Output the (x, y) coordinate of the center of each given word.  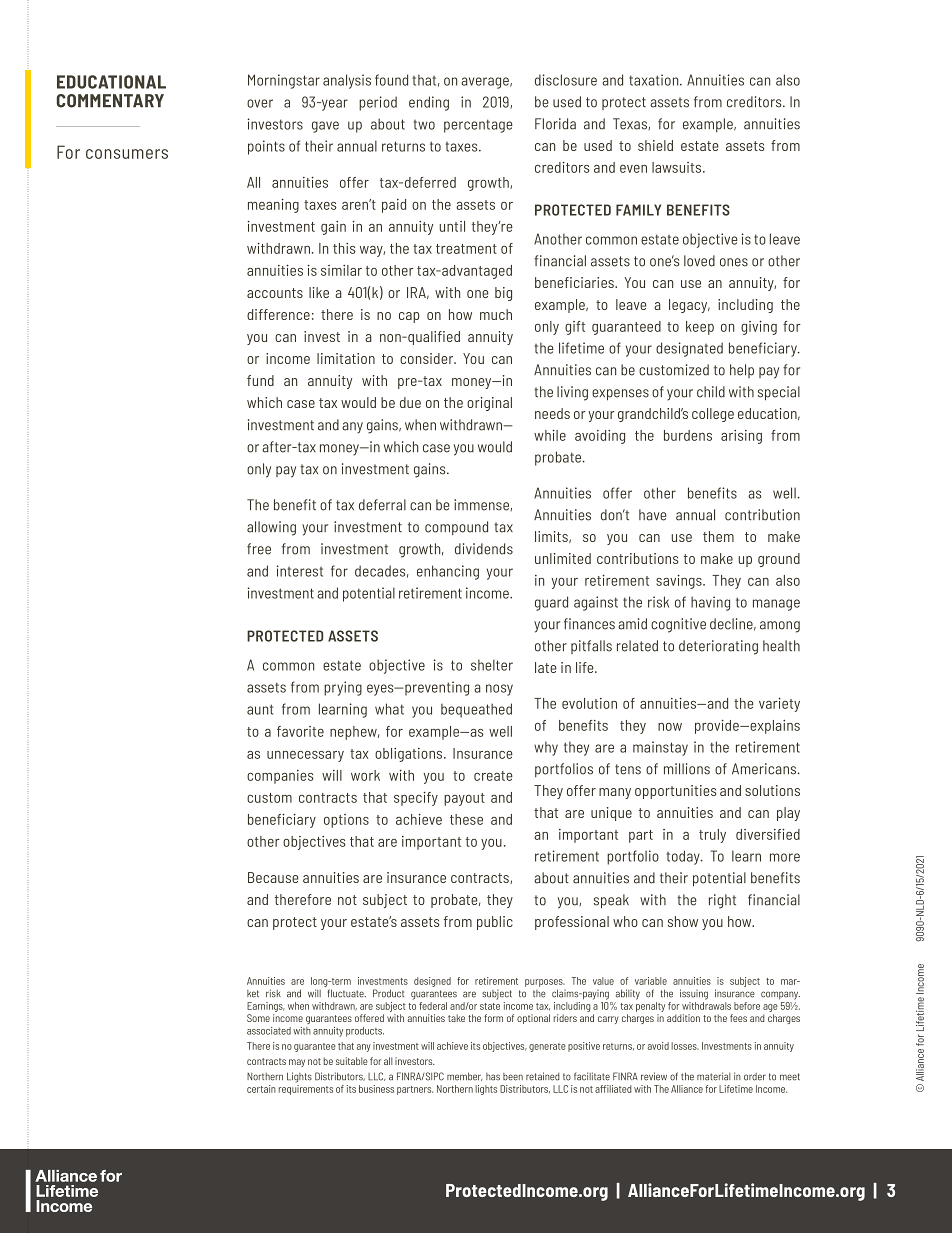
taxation (655, 80)
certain (261, 1089)
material (714, 1076)
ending (429, 103)
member (464, 1076)
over (260, 103)
